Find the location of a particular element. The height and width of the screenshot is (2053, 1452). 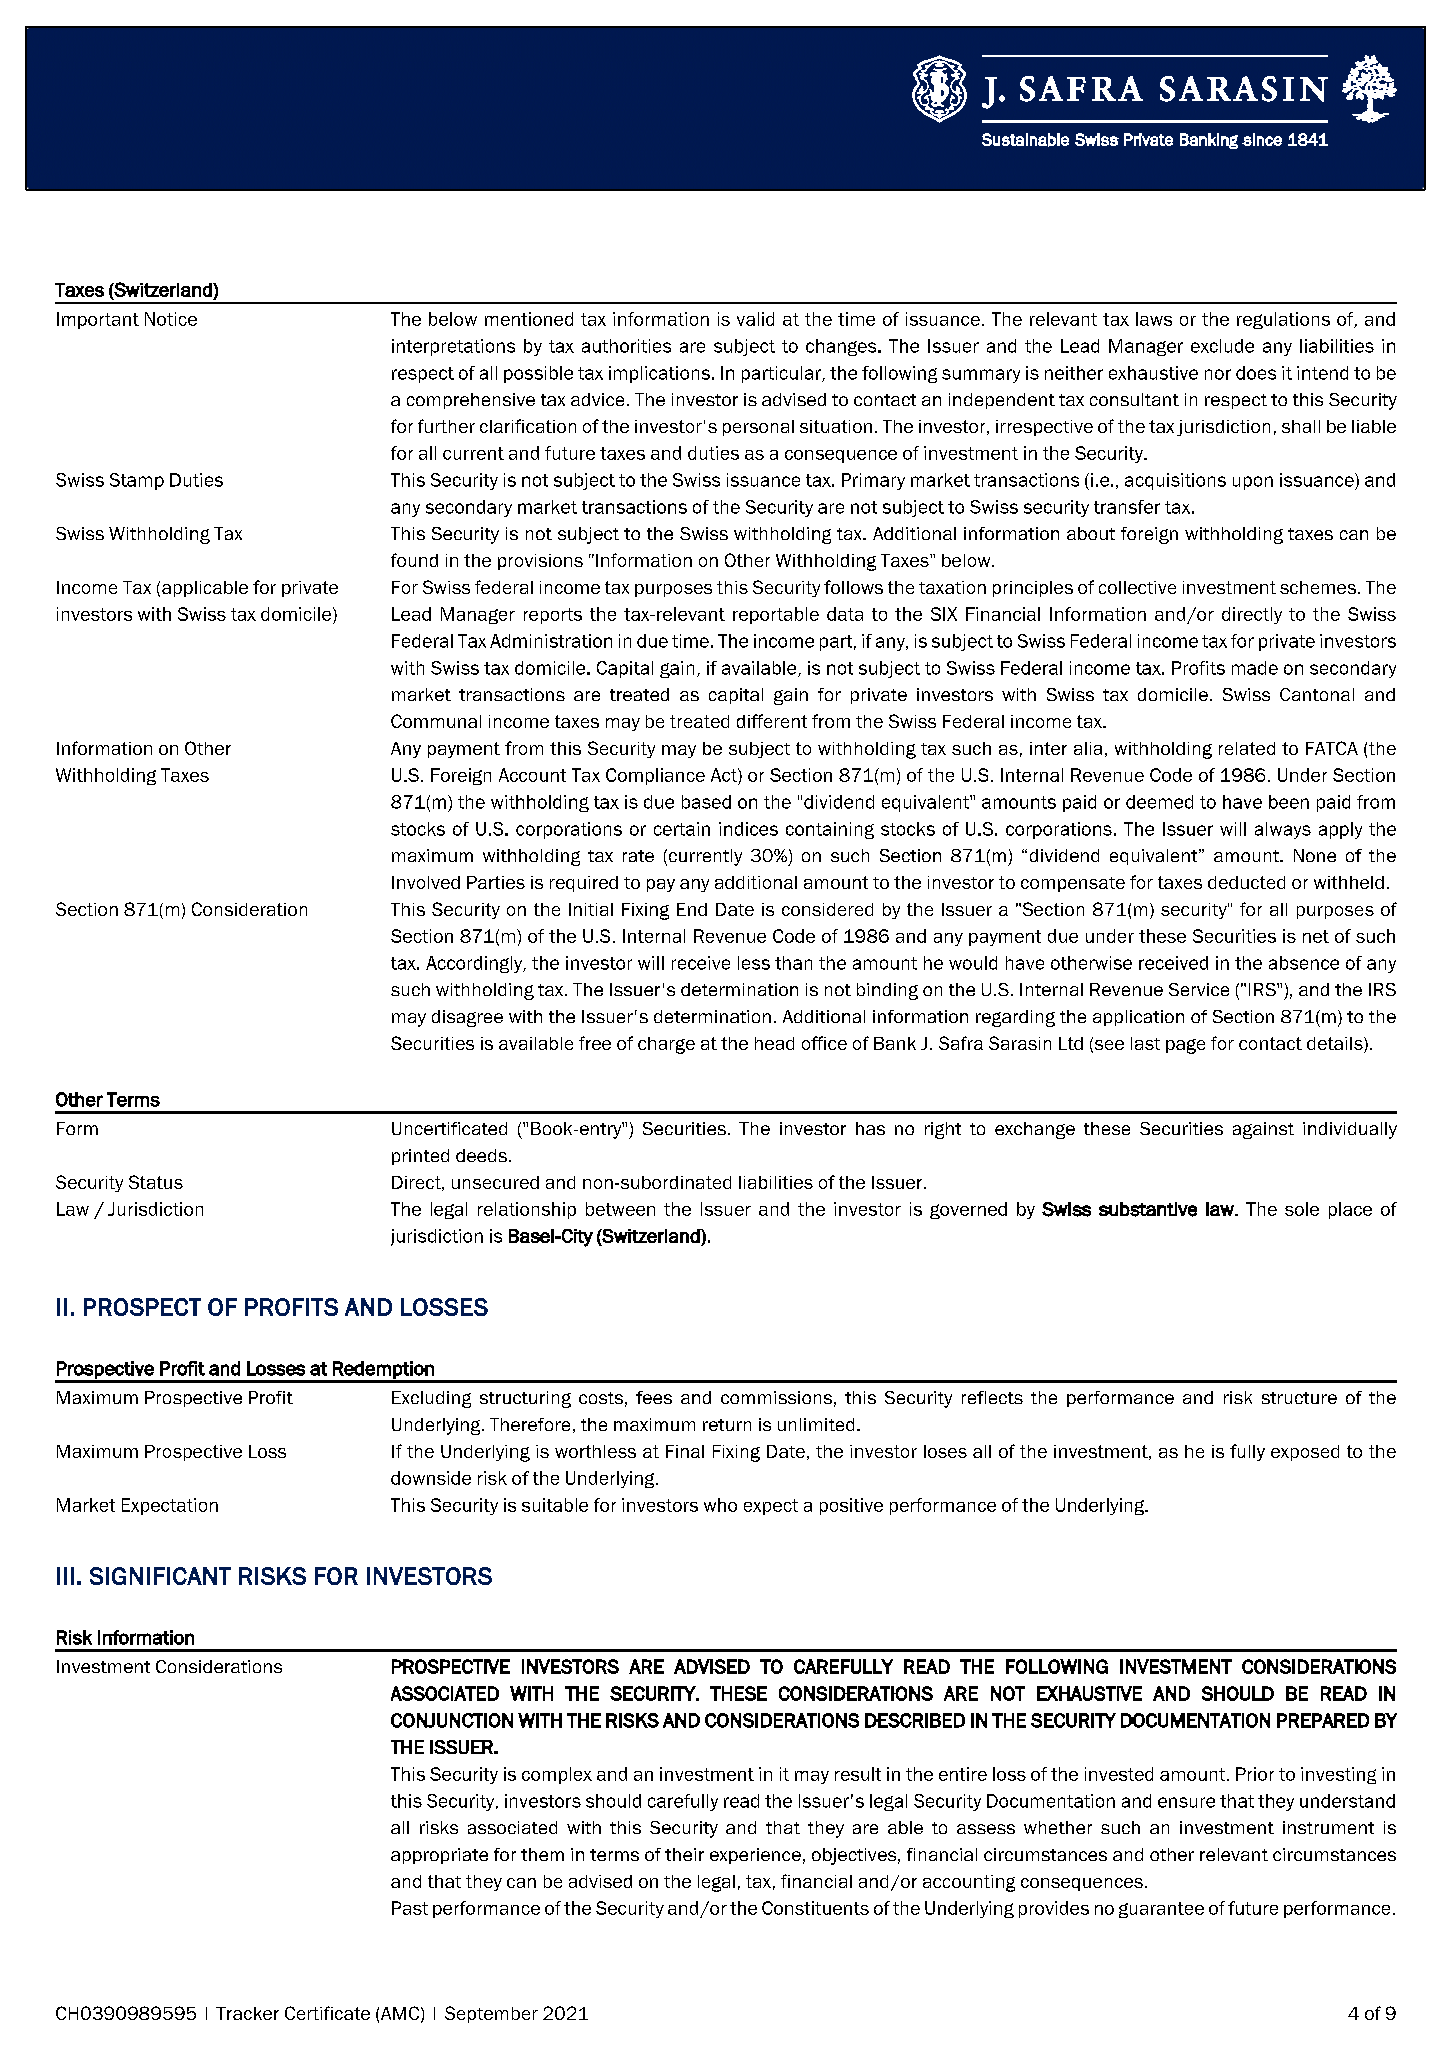

based is located at coordinates (706, 802).
